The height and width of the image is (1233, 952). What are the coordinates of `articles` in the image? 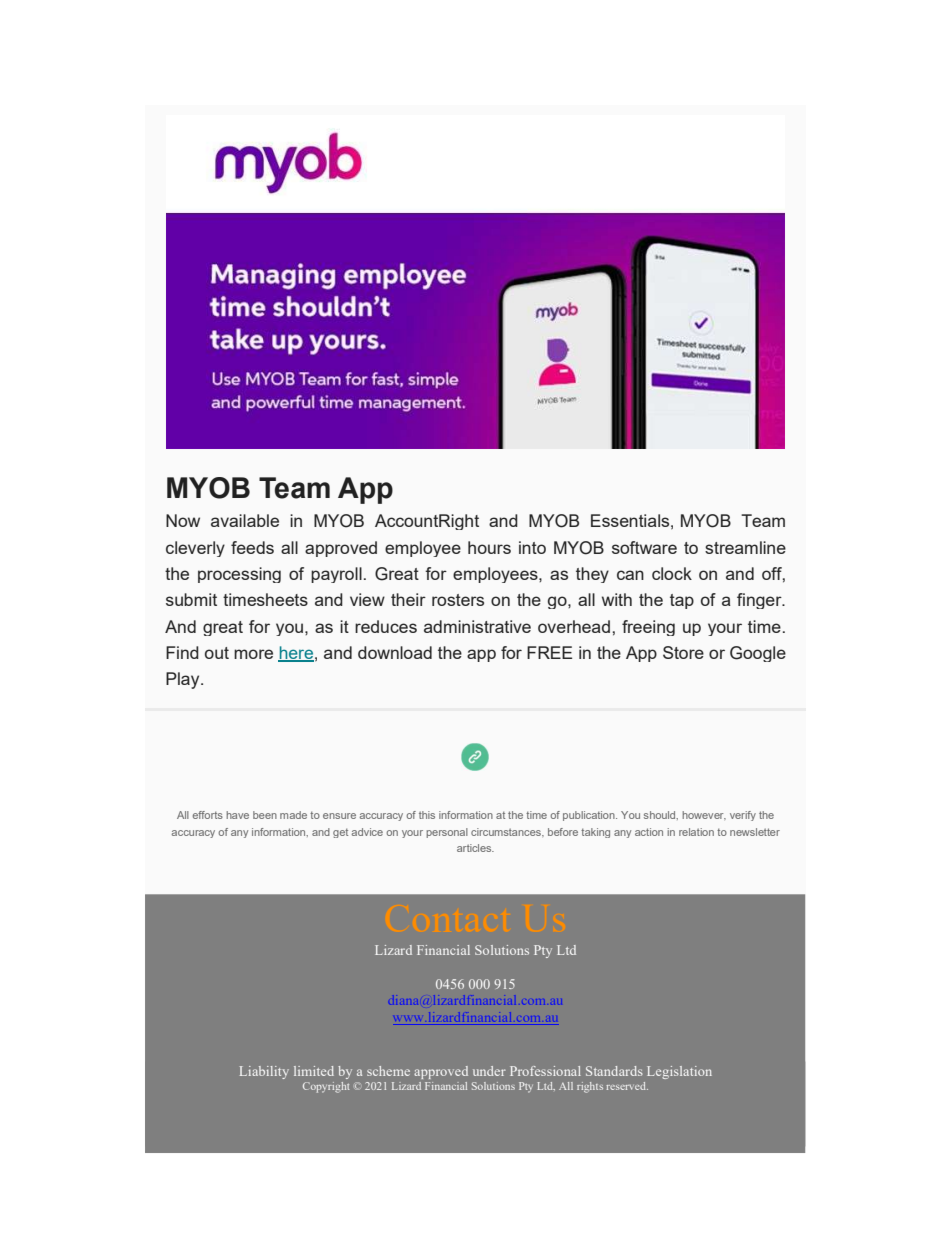 It's located at (475, 848).
